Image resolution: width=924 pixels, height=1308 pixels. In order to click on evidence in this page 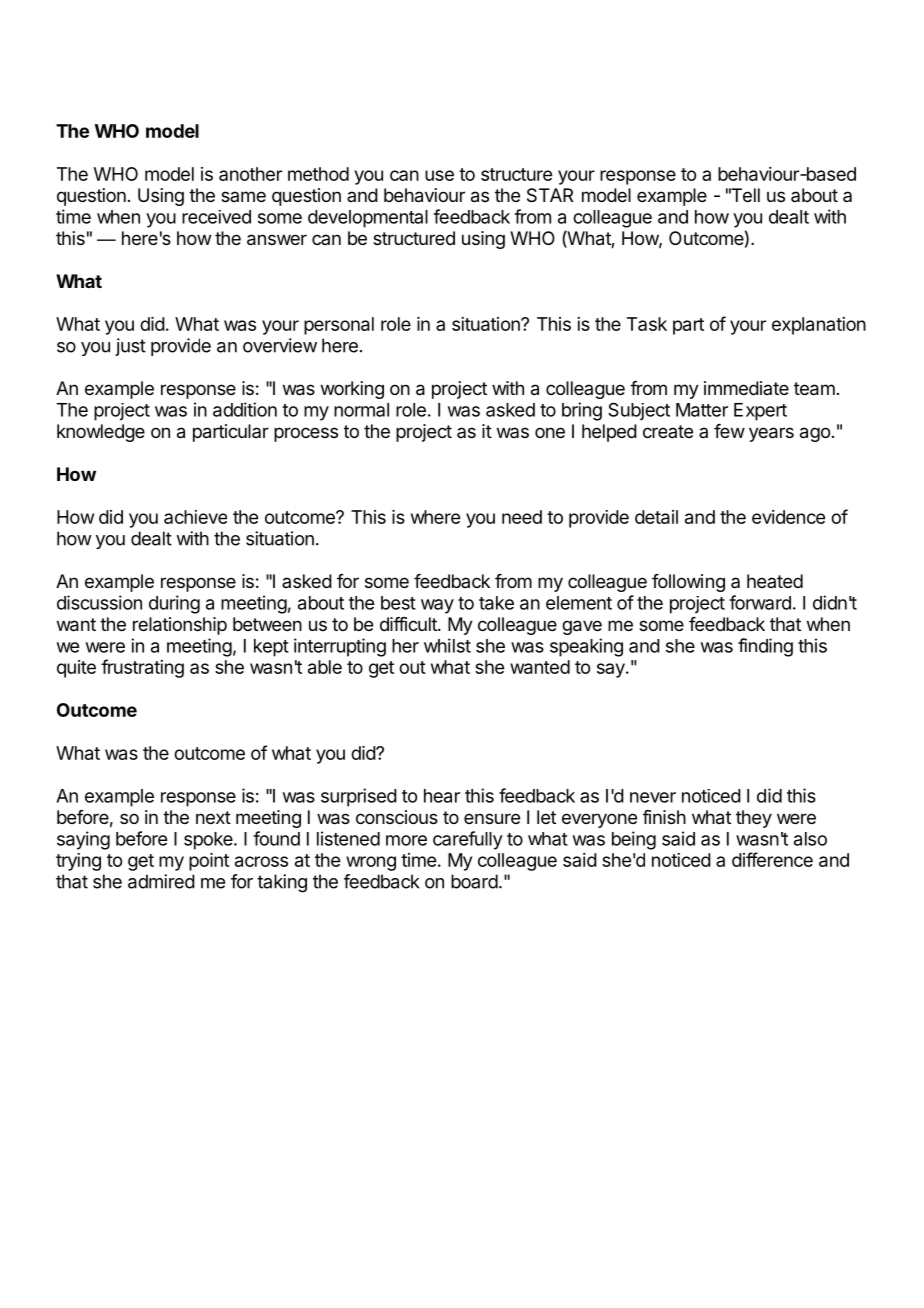, I will do `click(788, 517)`.
